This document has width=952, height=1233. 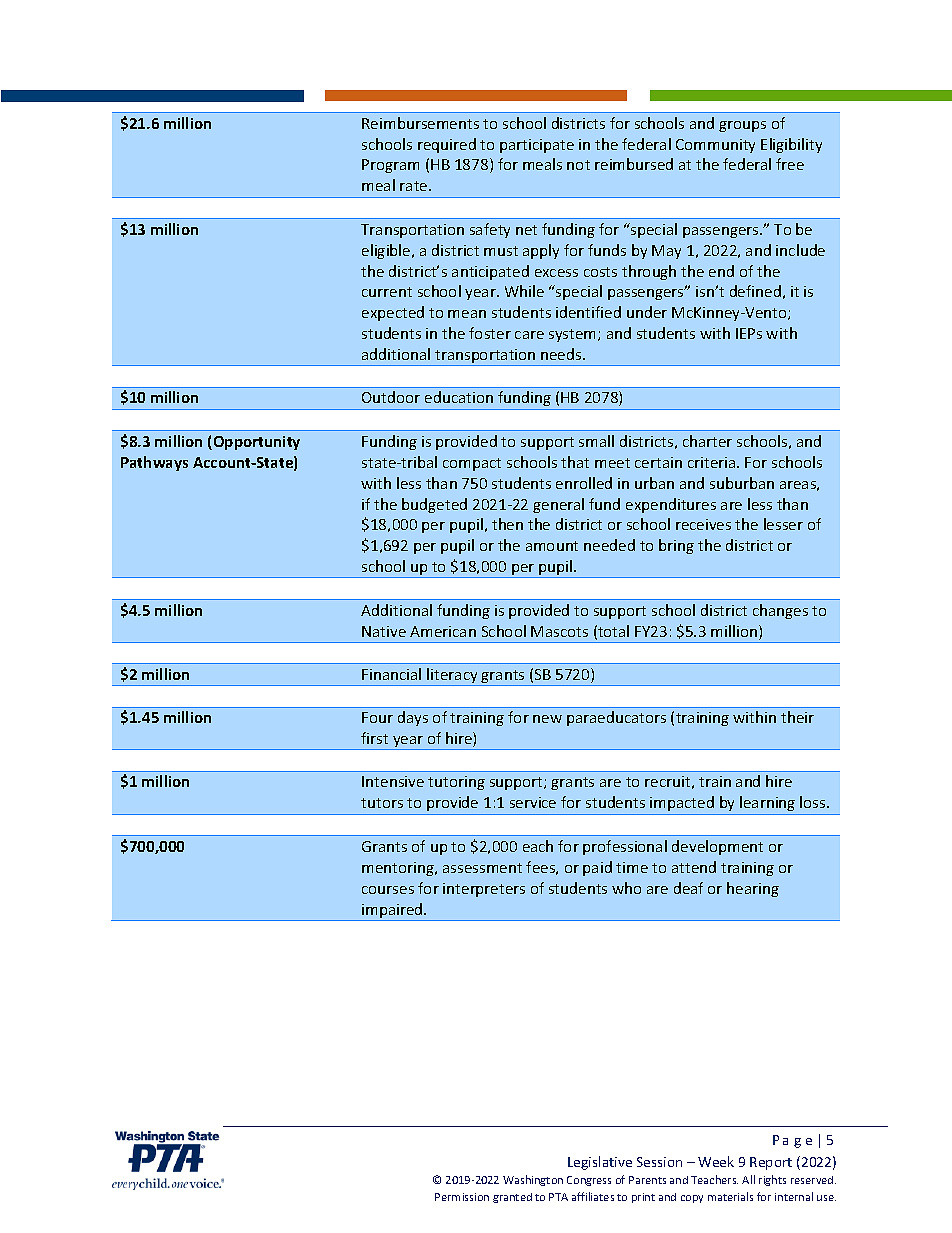 What do you see at coordinates (715, 146) in the document?
I see `Community` at bounding box center [715, 146].
